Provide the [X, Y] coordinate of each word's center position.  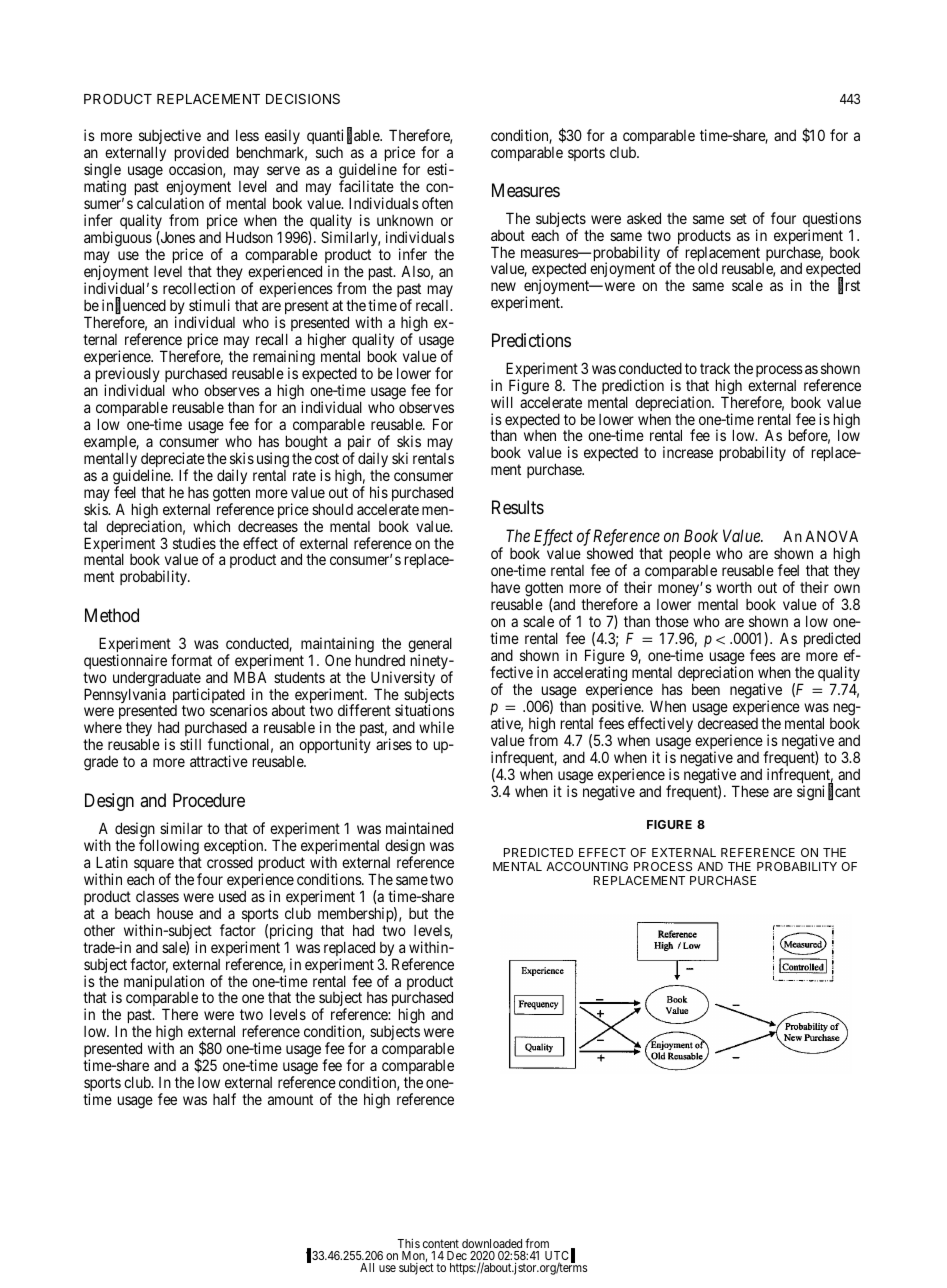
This [408, 1243]
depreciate [173, 461]
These [750, 791]
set [738, 218]
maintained [419, 828]
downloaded [492, 1243]
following [169, 848]
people [690, 556]
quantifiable [344, 138]
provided [202, 155]
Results [518, 507]
